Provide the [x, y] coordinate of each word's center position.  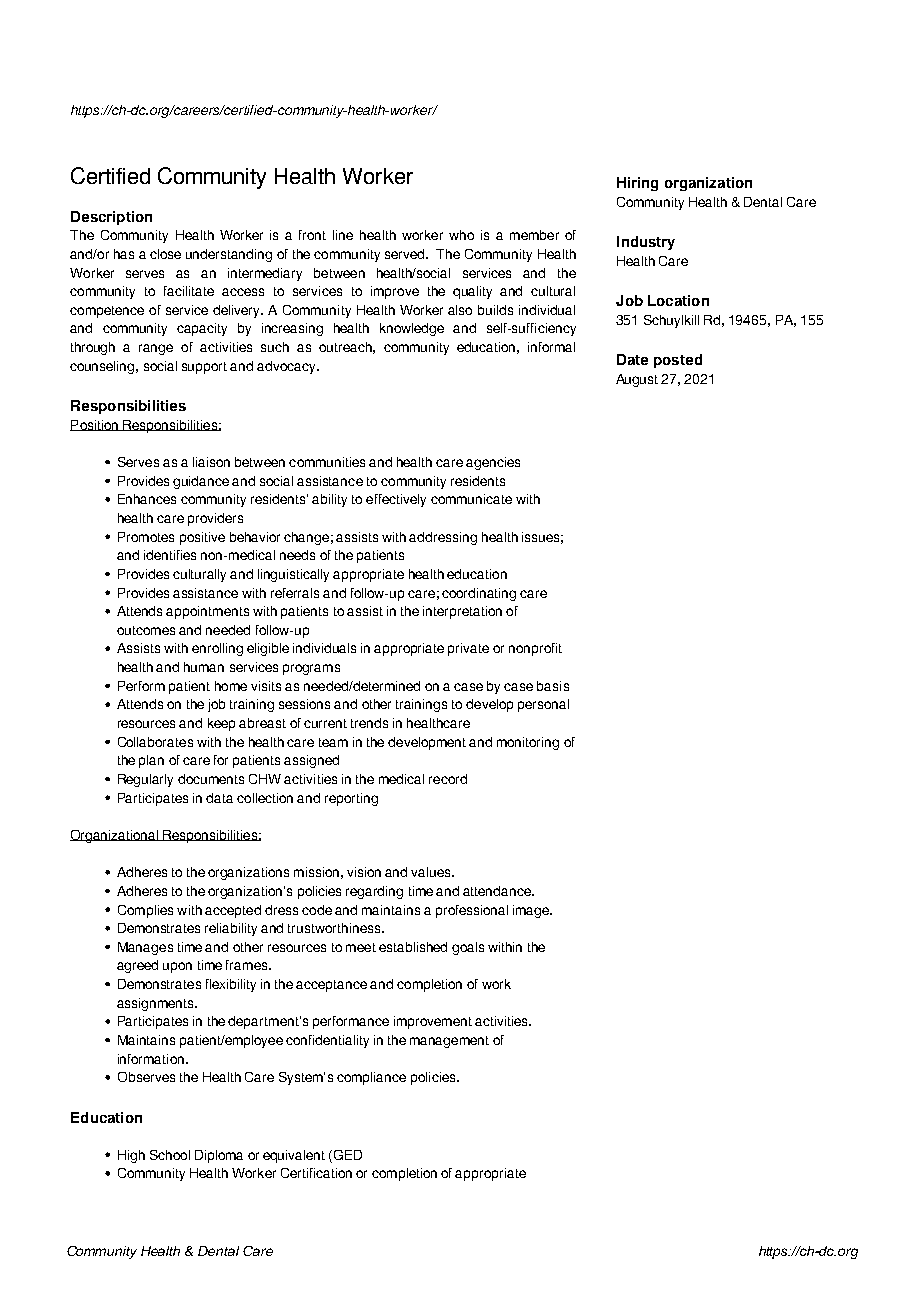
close [165, 254]
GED [348, 1155]
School [170, 1155]
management [449, 1042]
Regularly [145, 780]
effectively [396, 500]
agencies [493, 463]
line [343, 235]
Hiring [637, 184]
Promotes [146, 537]
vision [364, 872]
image [532, 911]
